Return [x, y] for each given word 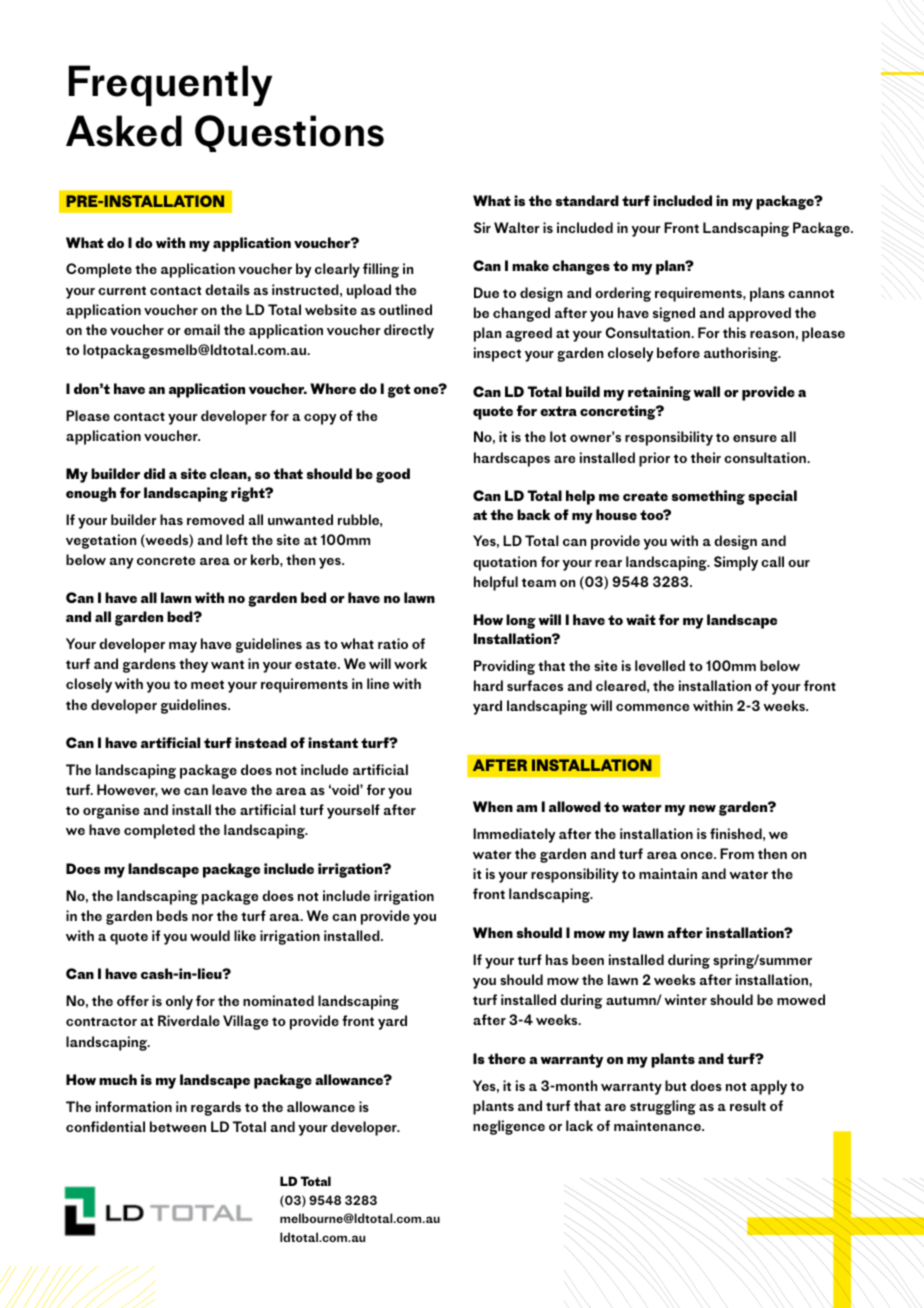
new [702, 808]
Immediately [514, 835]
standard [587, 200]
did [154, 473]
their [706, 457]
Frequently [170, 85]
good [393, 475]
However [127, 790]
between [178, 1126]
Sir [482, 227]
